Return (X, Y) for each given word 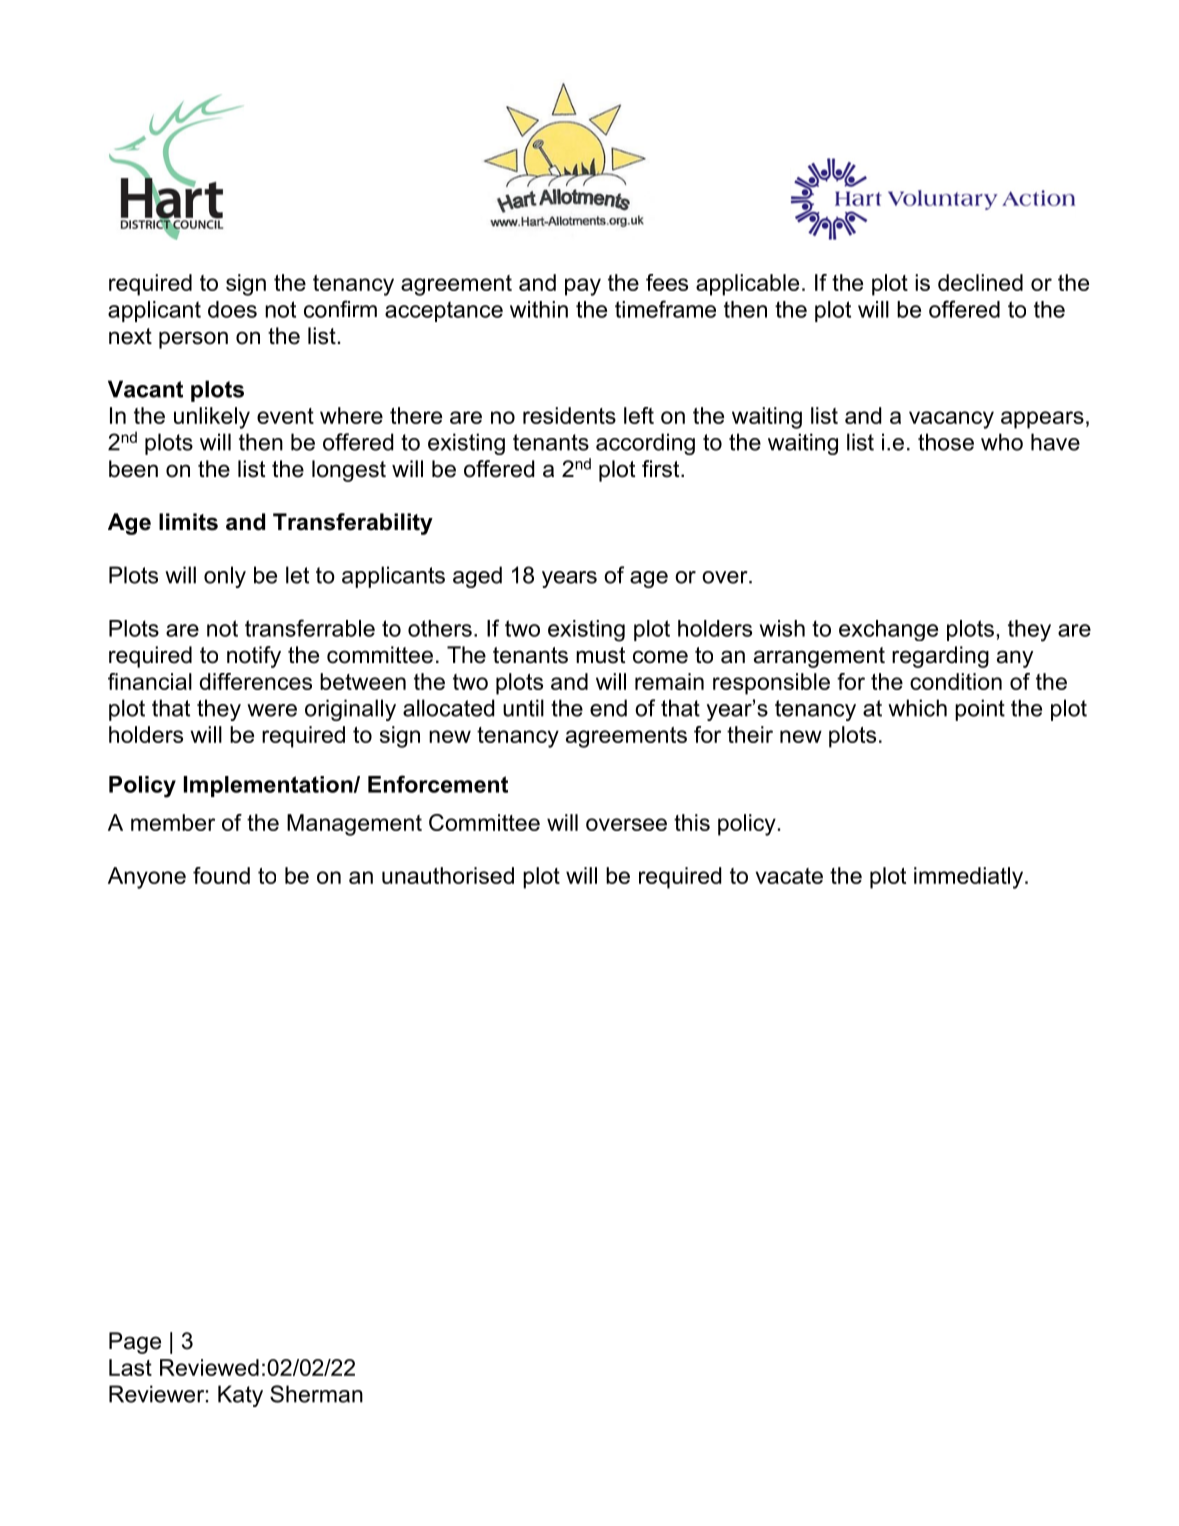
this (692, 822)
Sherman (316, 1394)
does (232, 309)
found (221, 875)
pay (583, 287)
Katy (240, 1396)
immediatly (970, 878)
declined (980, 282)
